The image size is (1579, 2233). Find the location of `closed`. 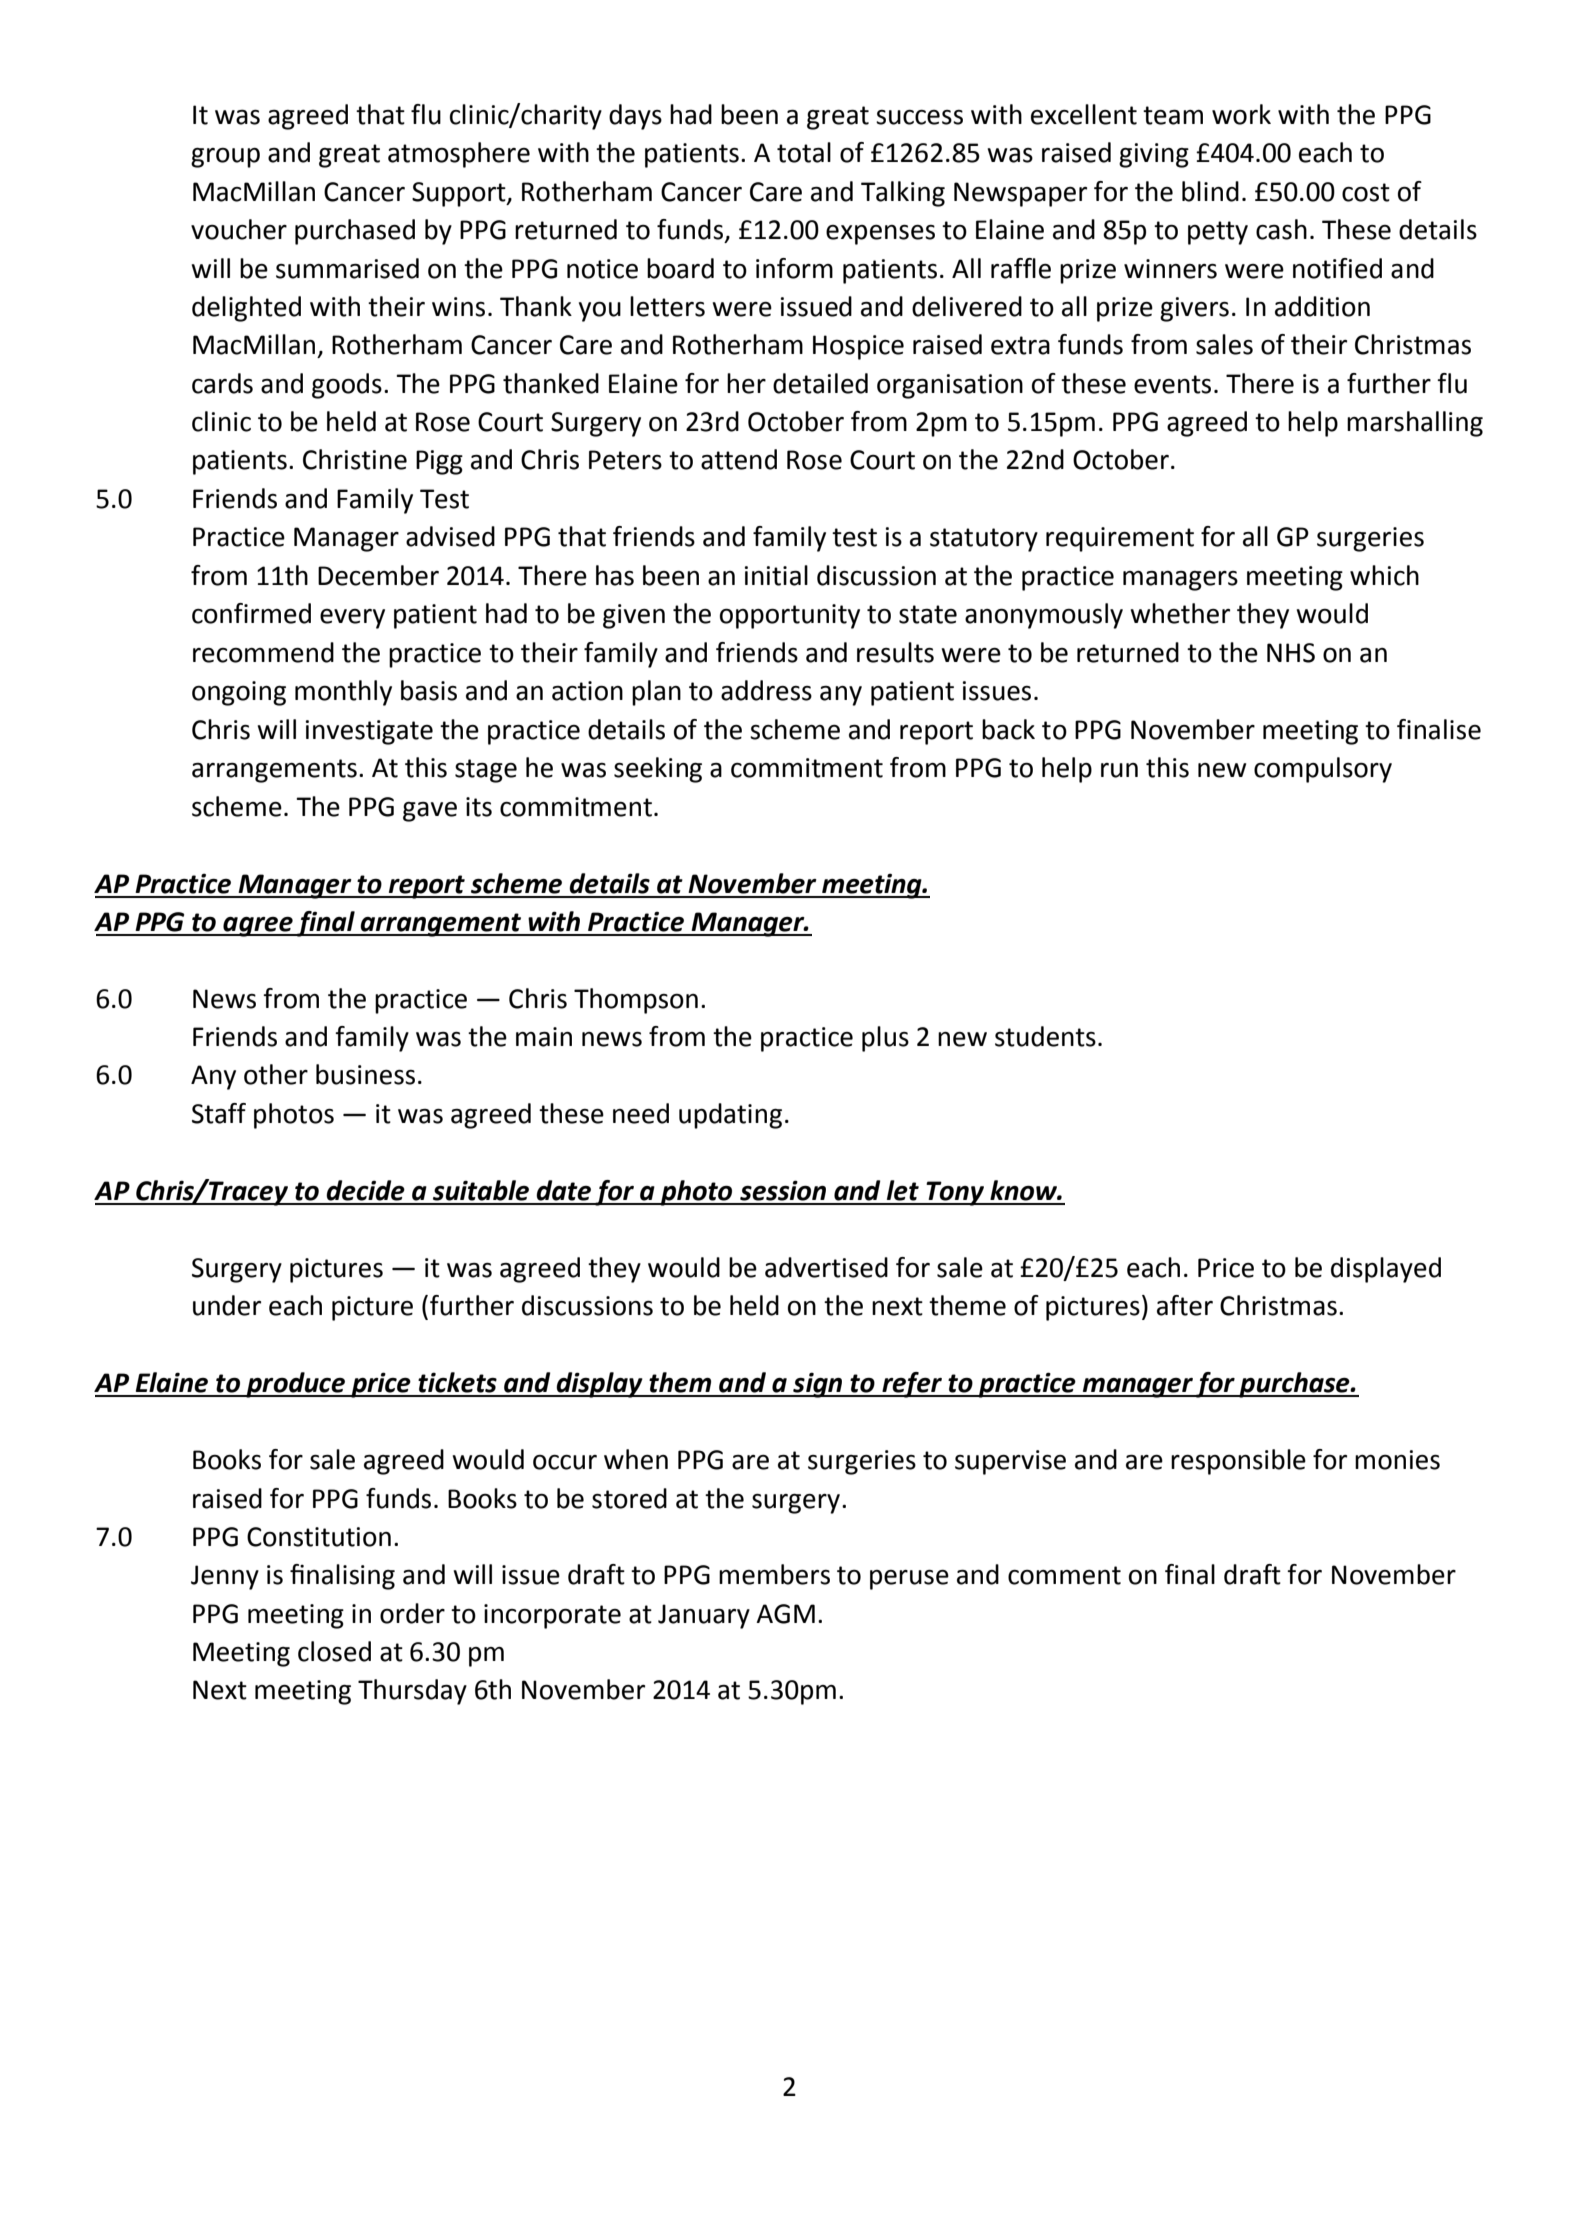

closed is located at coordinates (334, 1651).
